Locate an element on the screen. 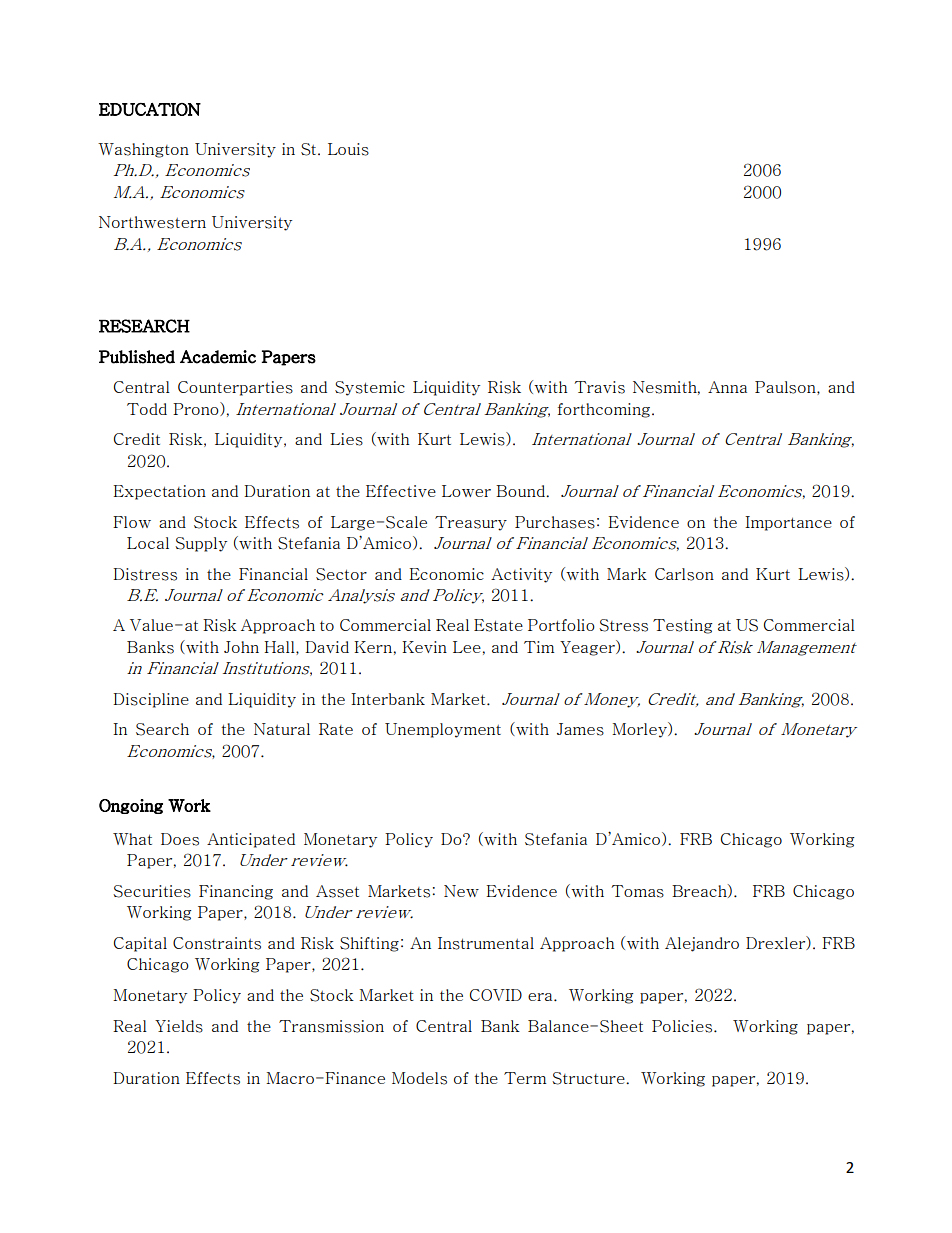  Yields is located at coordinates (179, 1026).
